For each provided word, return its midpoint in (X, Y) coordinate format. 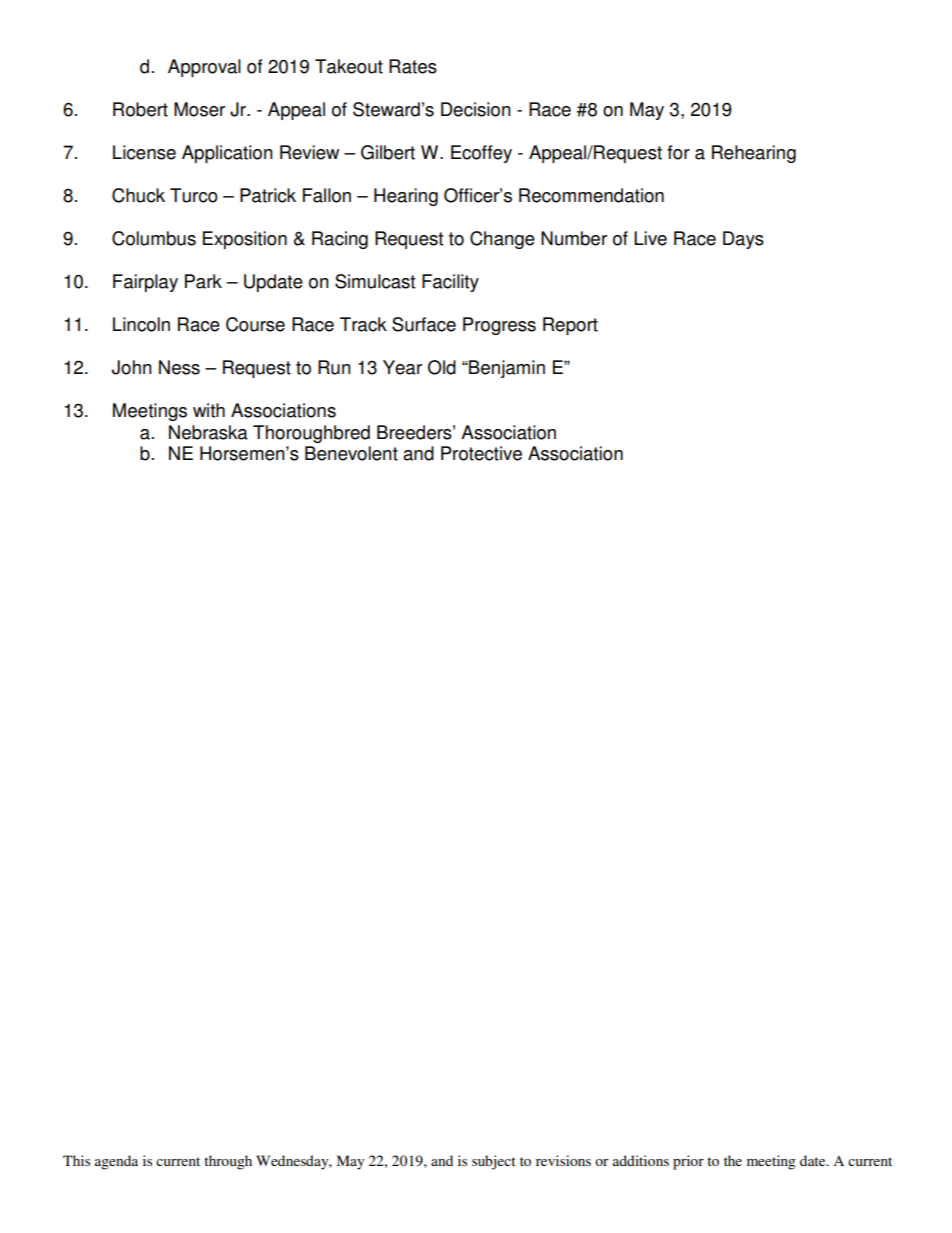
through (228, 1162)
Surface (424, 324)
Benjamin (506, 369)
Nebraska (208, 432)
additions (641, 1160)
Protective (481, 453)
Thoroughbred (311, 434)
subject (494, 1162)
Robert (140, 109)
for (678, 152)
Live (650, 238)
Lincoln (141, 324)
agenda (116, 1162)
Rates (413, 66)
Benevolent (351, 453)
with (209, 410)
